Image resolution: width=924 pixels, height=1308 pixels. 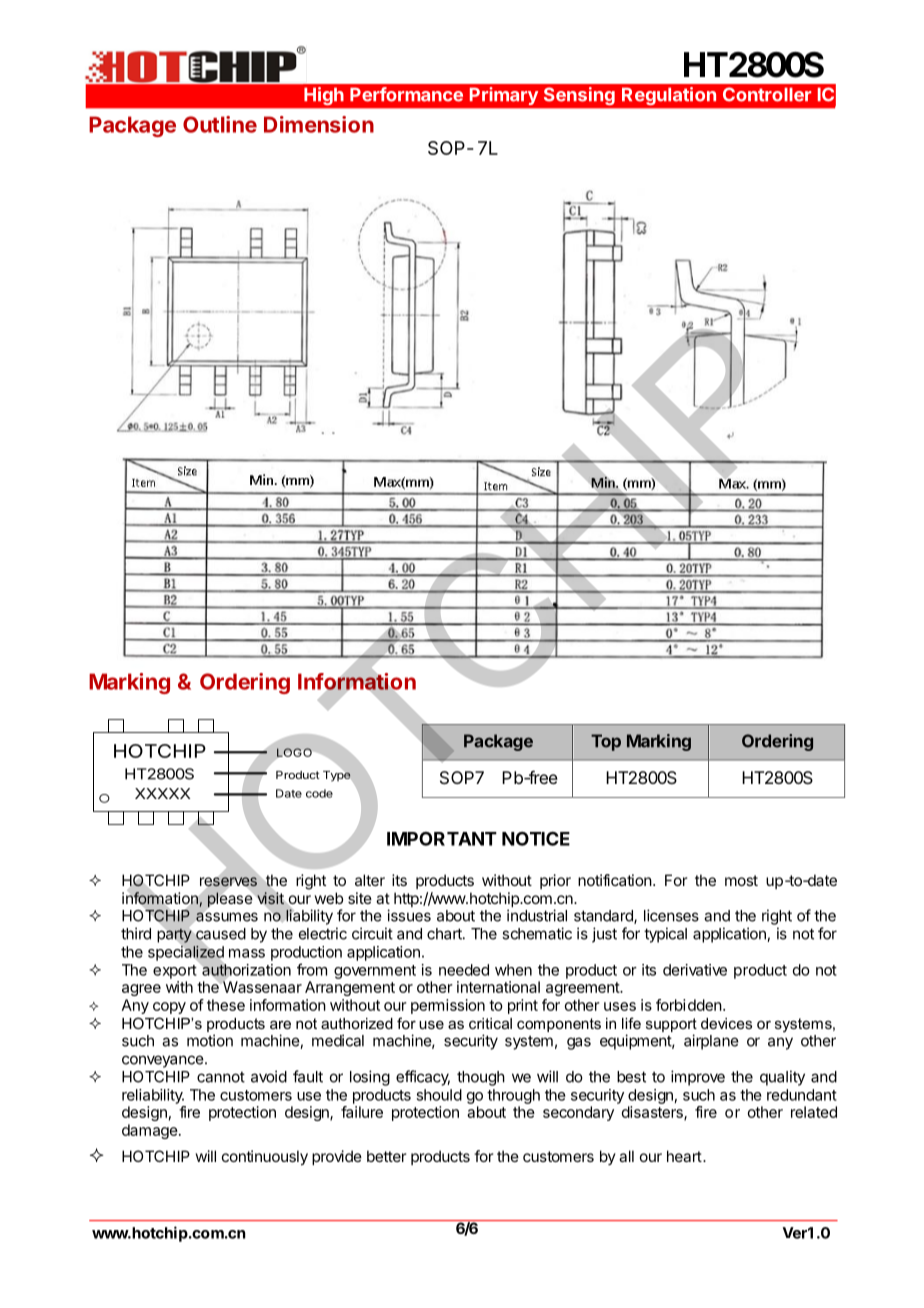 I want to click on continuously, so click(x=265, y=1158).
